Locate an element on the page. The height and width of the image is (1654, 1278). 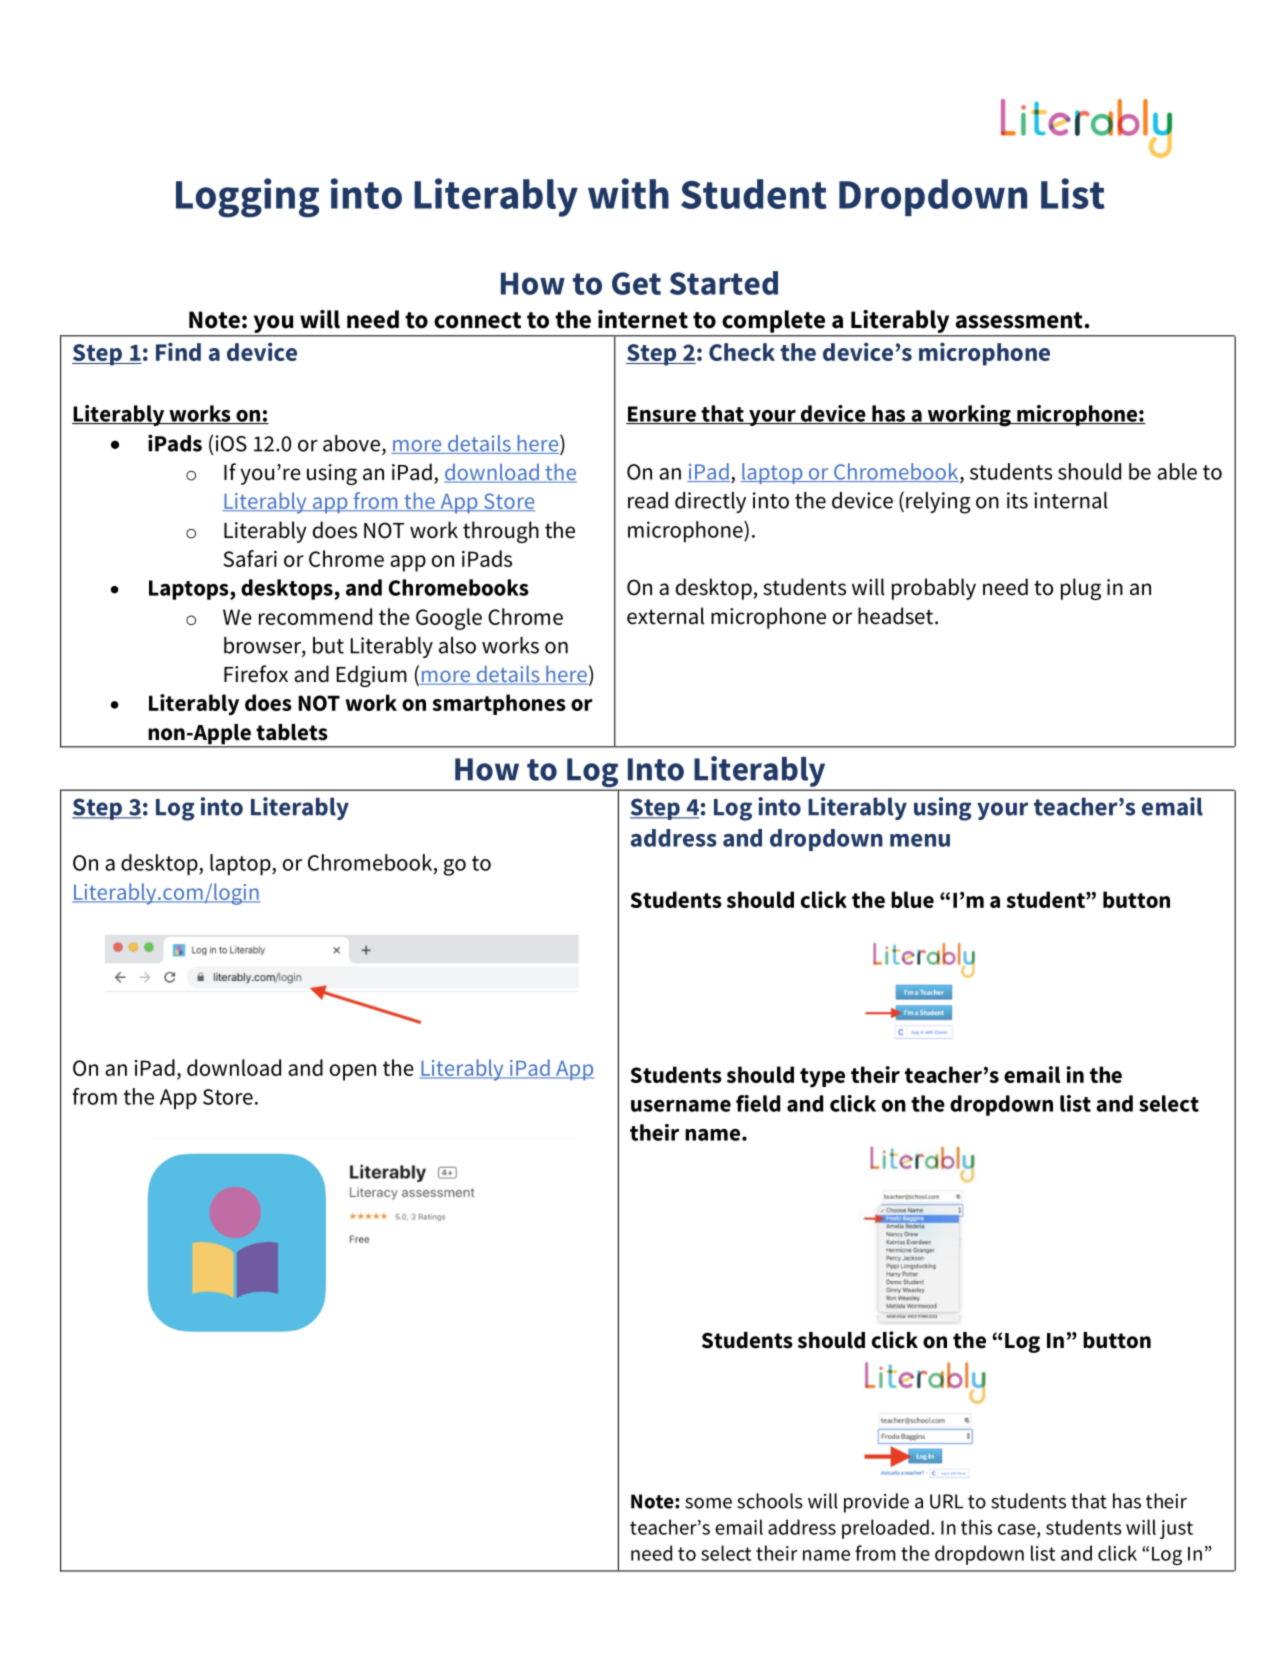
schools is located at coordinates (770, 1501).
